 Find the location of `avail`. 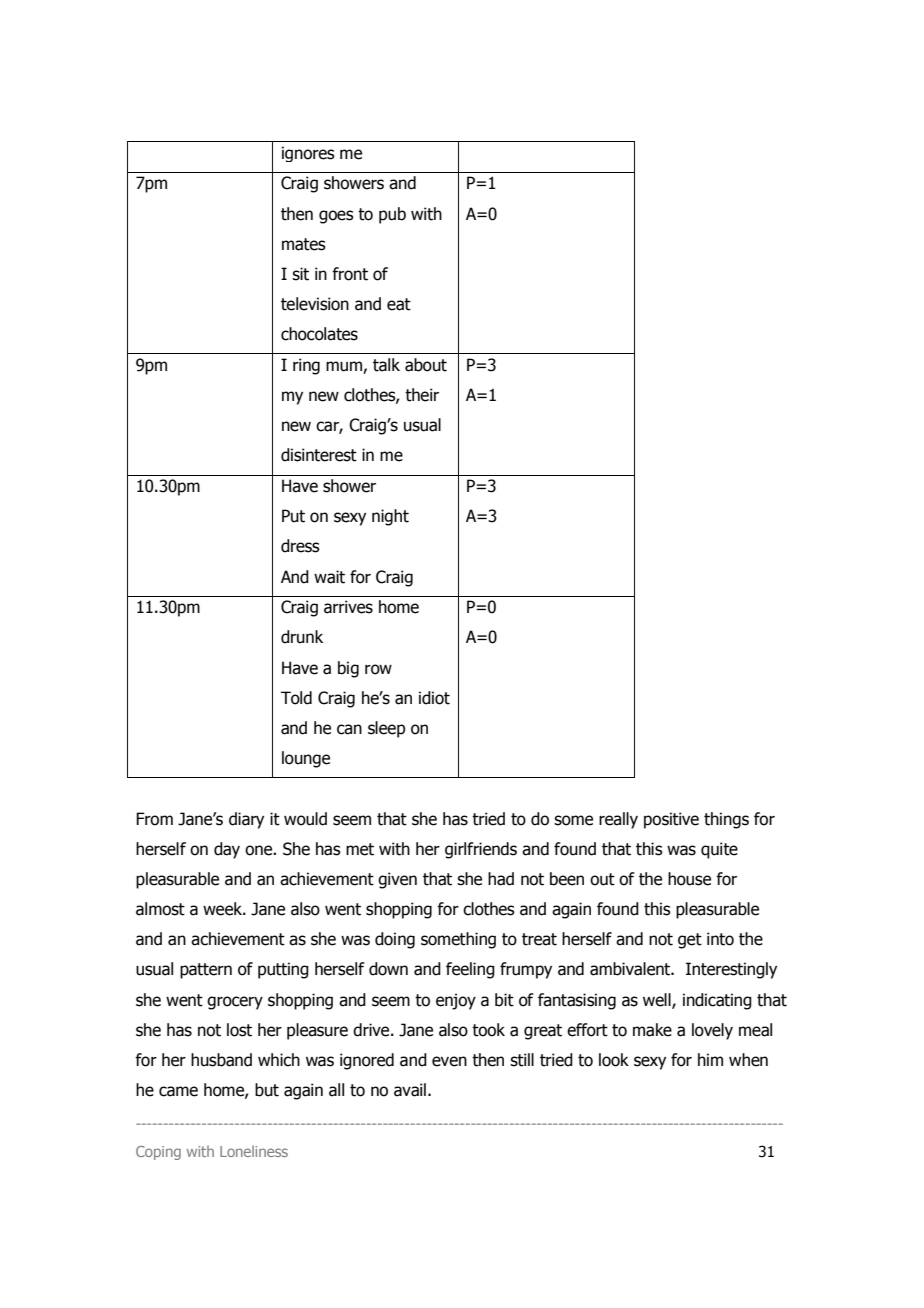

avail is located at coordinates (410, 1090).
